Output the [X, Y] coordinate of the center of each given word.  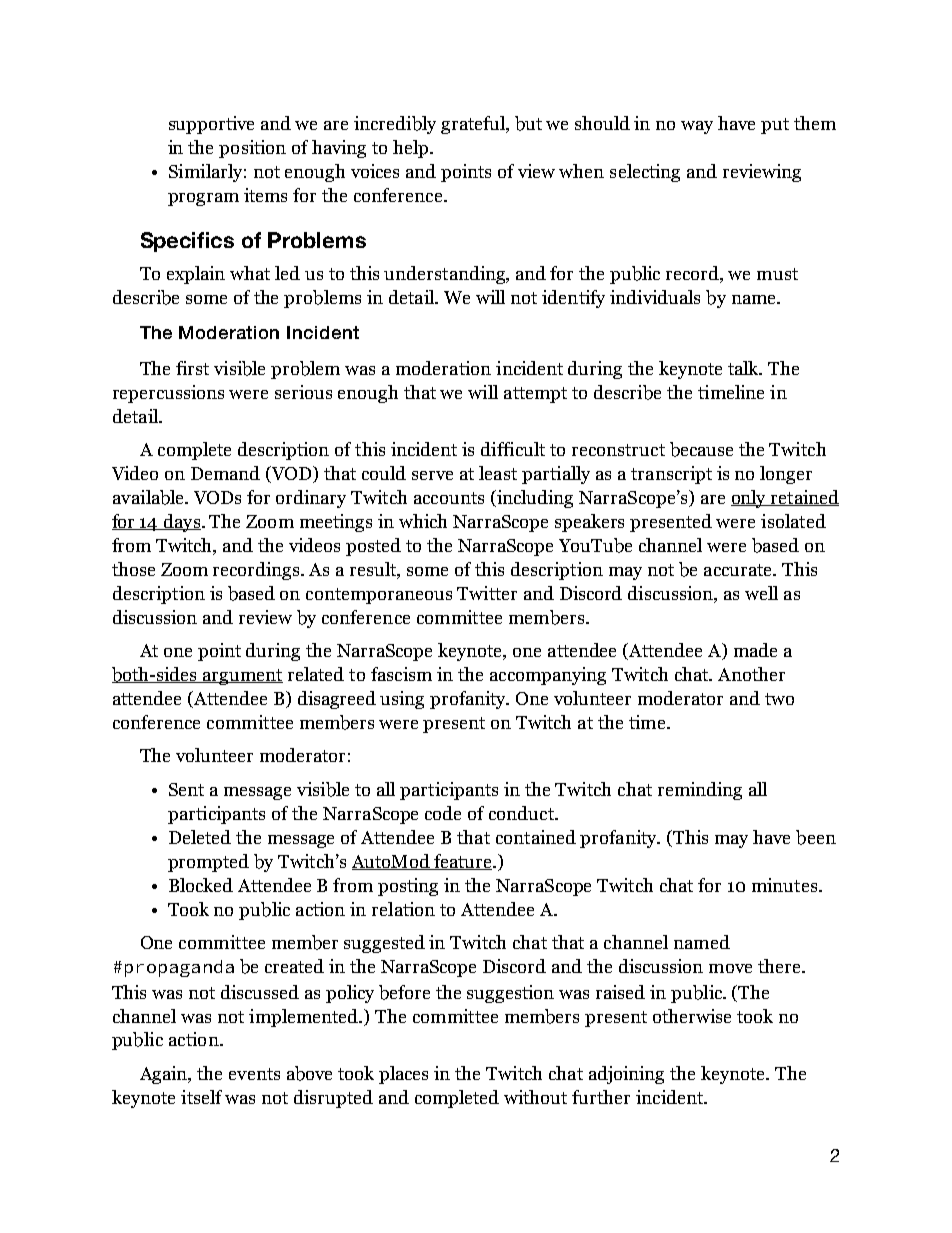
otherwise [692, 1016]
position [252, 149]
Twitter [487, 593]
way [697, 127]
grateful [474, 125]
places [403, 1075]
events [254, 1074]
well [761, 593]
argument [242, 677]
